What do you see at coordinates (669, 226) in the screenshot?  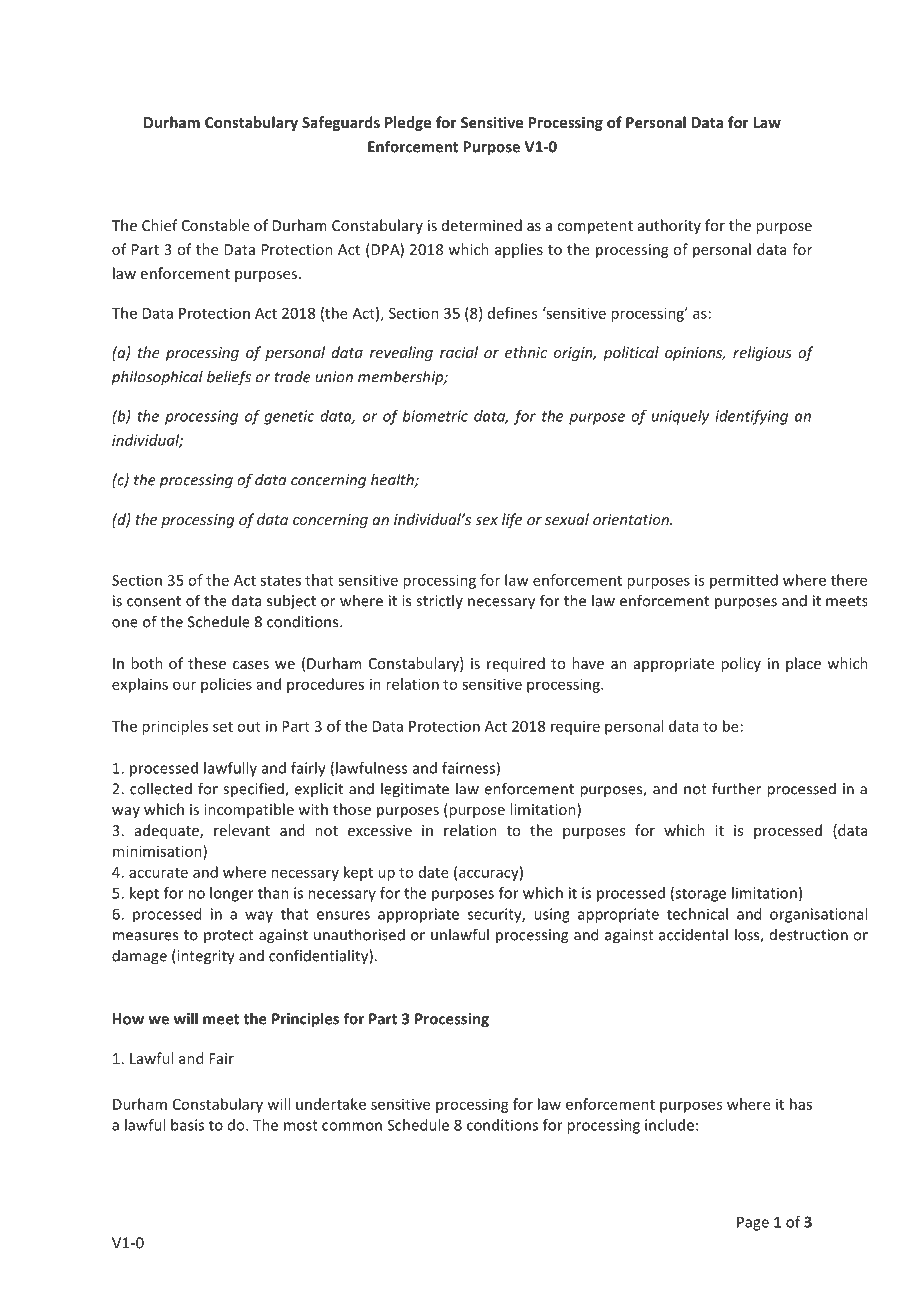 I see `authority` at bounding box center [669, 226].
